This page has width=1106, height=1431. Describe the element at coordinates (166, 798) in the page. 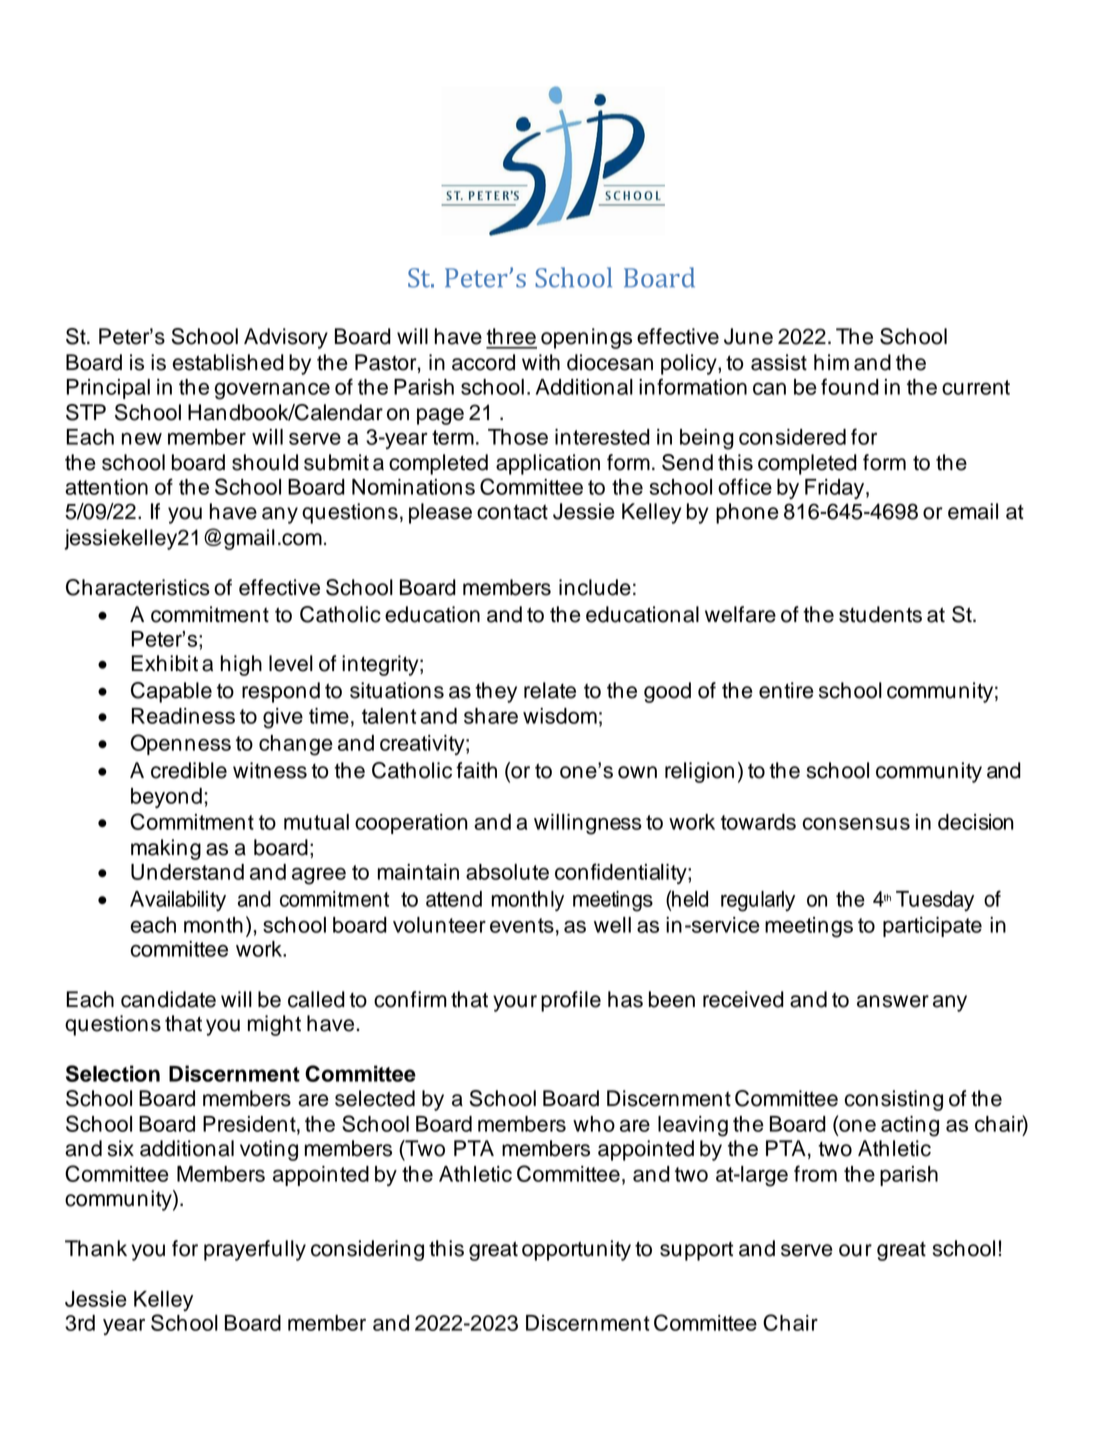

I see `beyond` at that location.
